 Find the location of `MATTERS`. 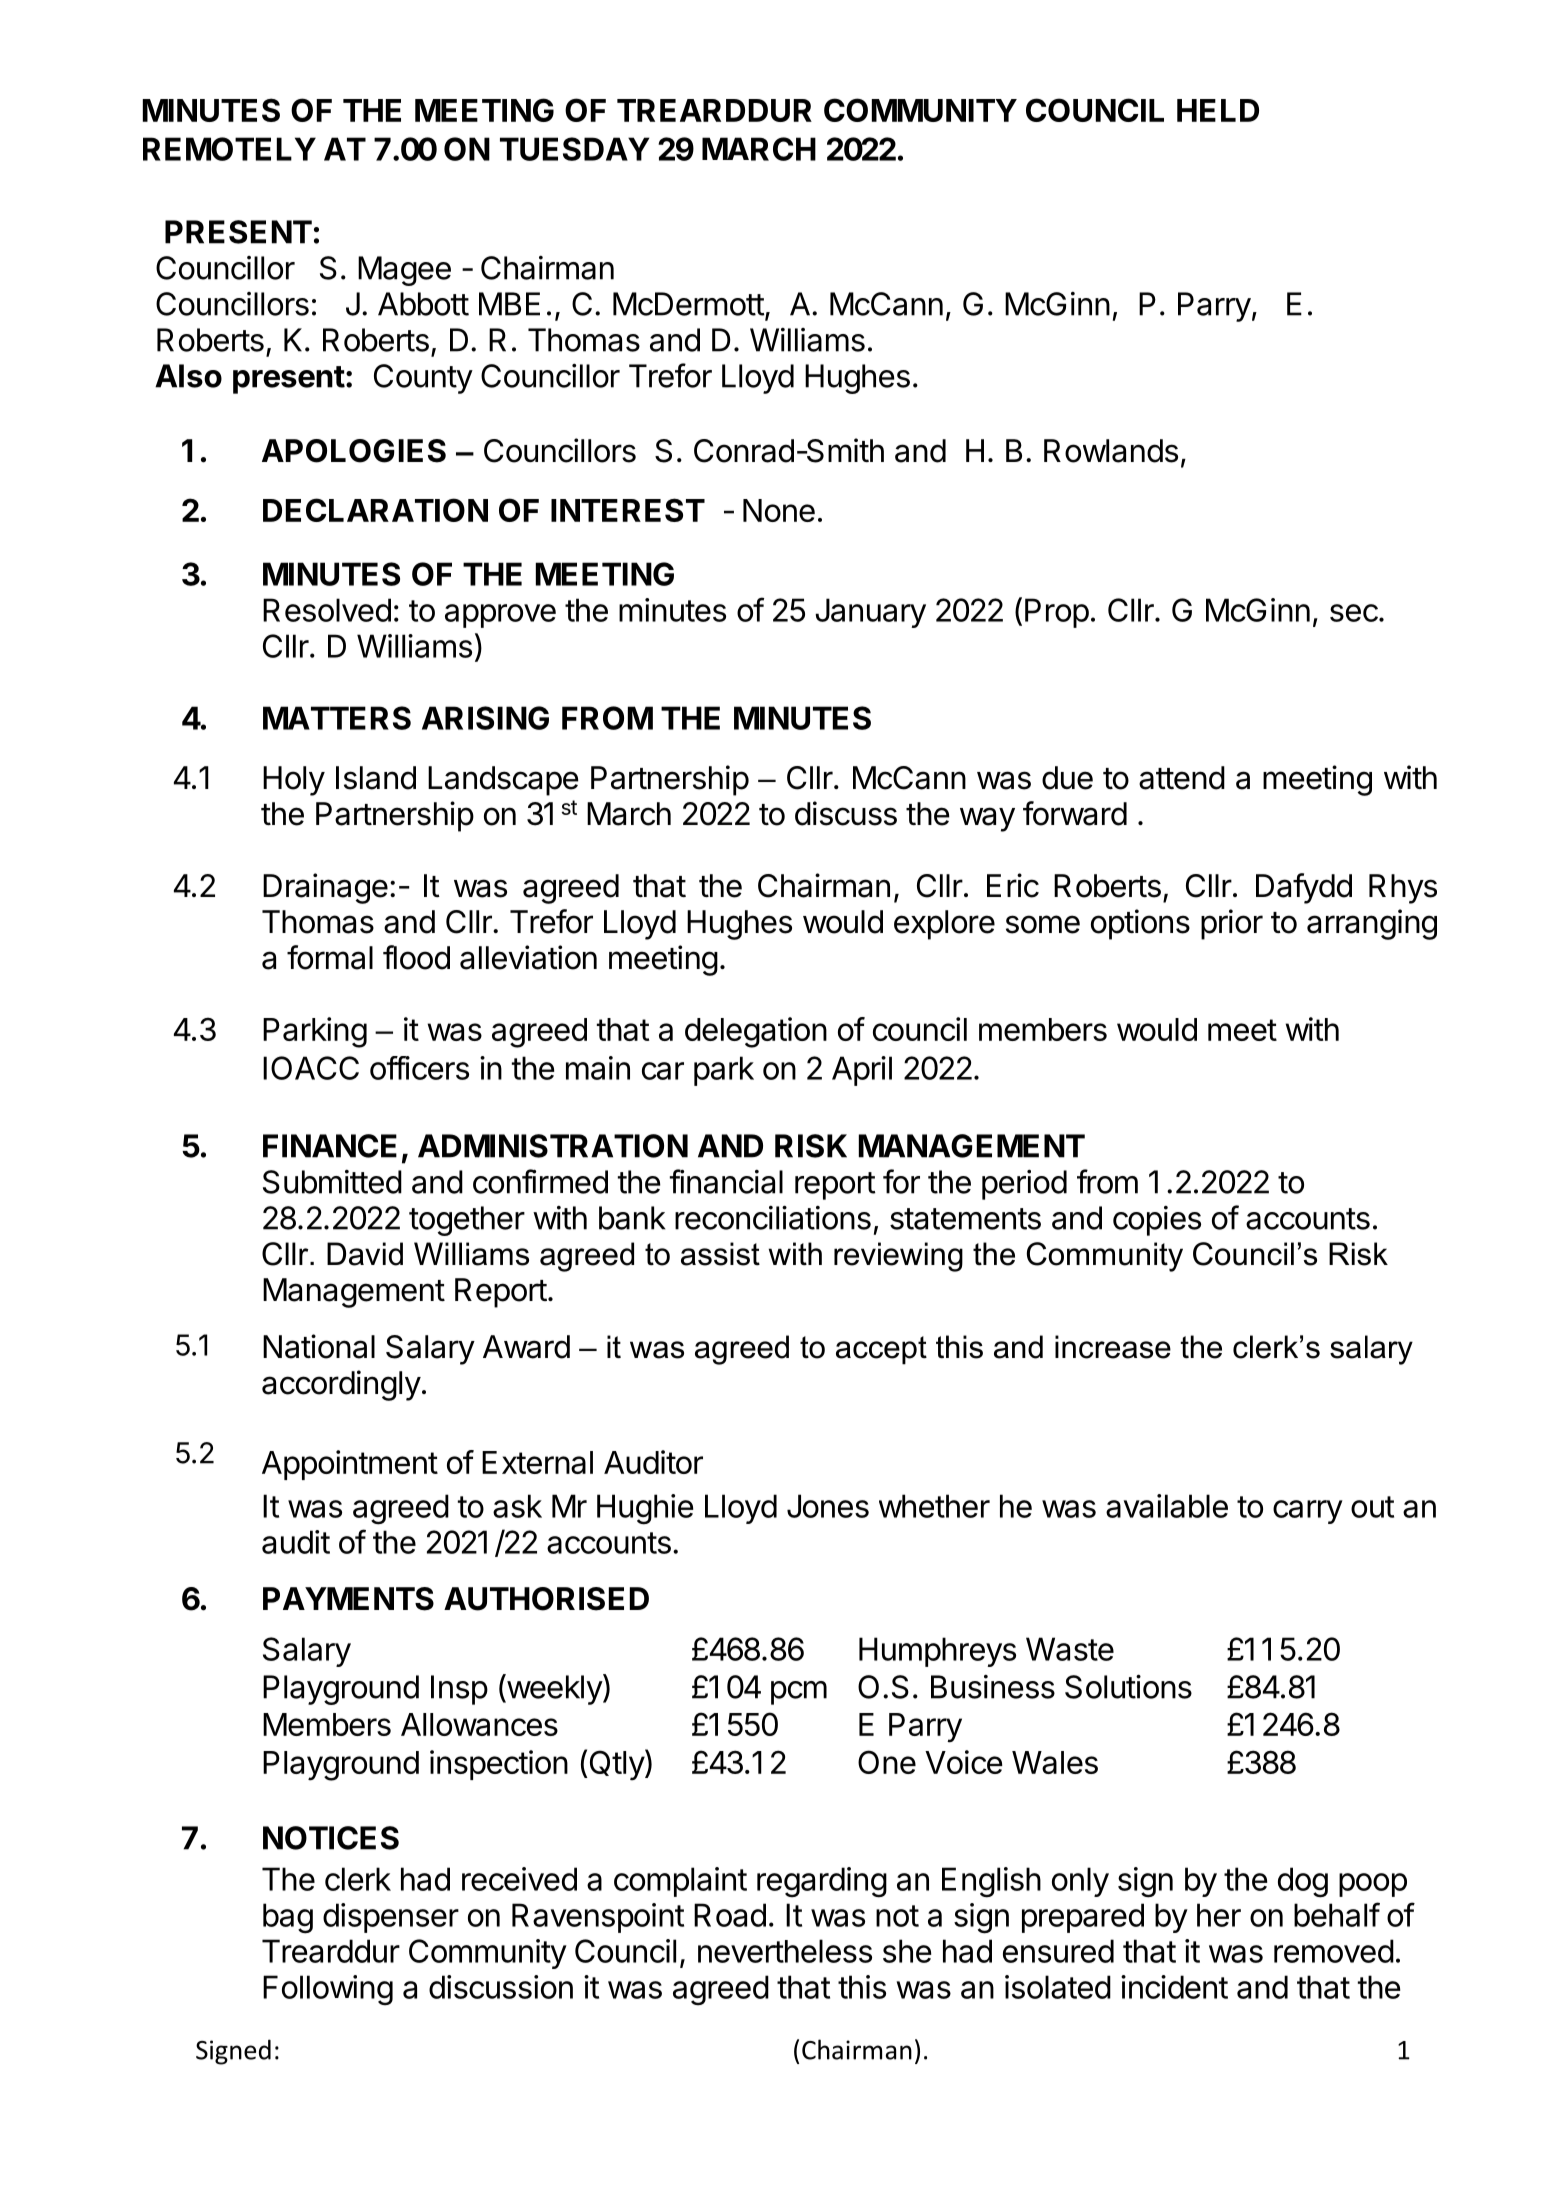

MATTERS is located at coordinates (337, 718).
